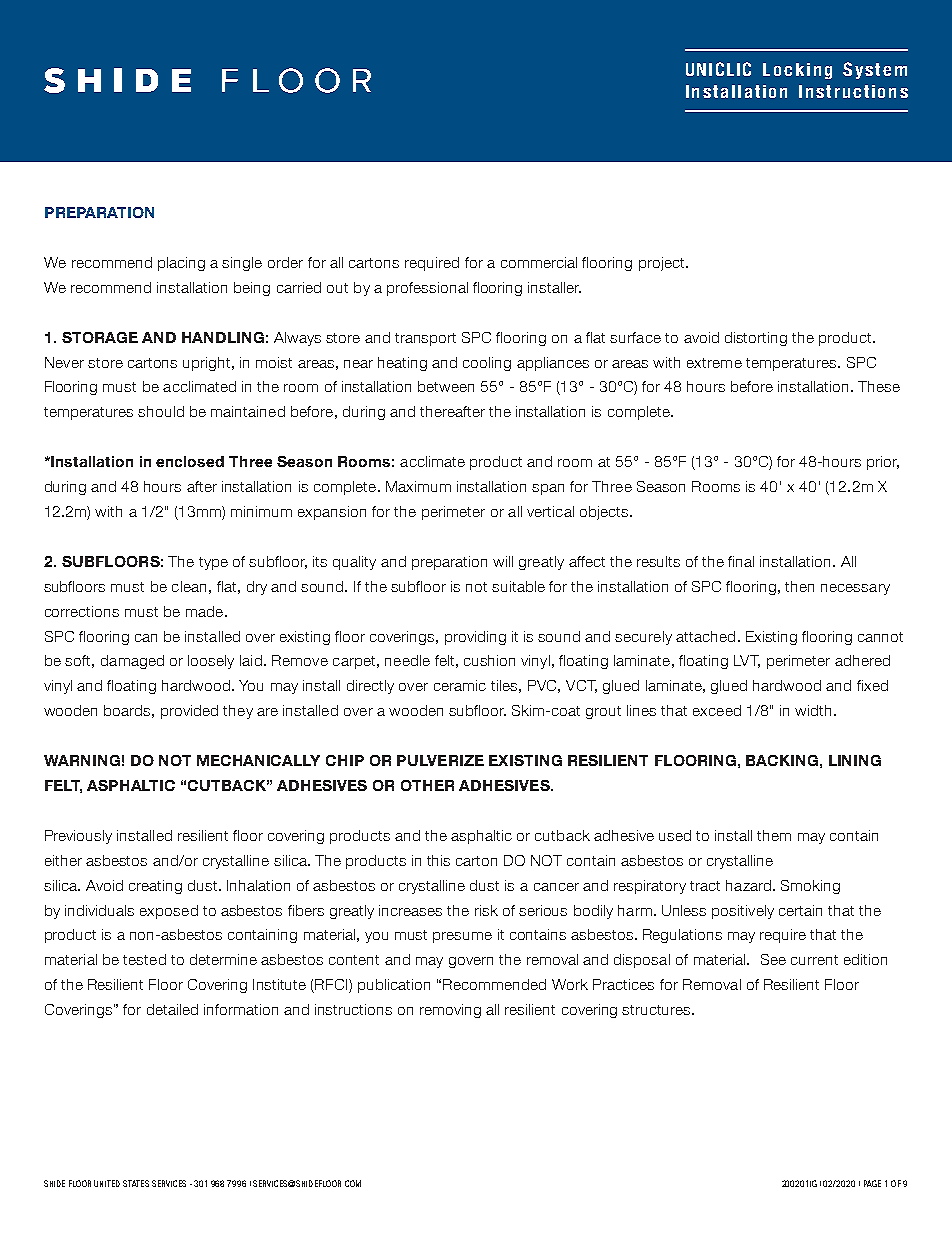 The image size is (952, 1233). I want to click on will, so click(503, 561).
